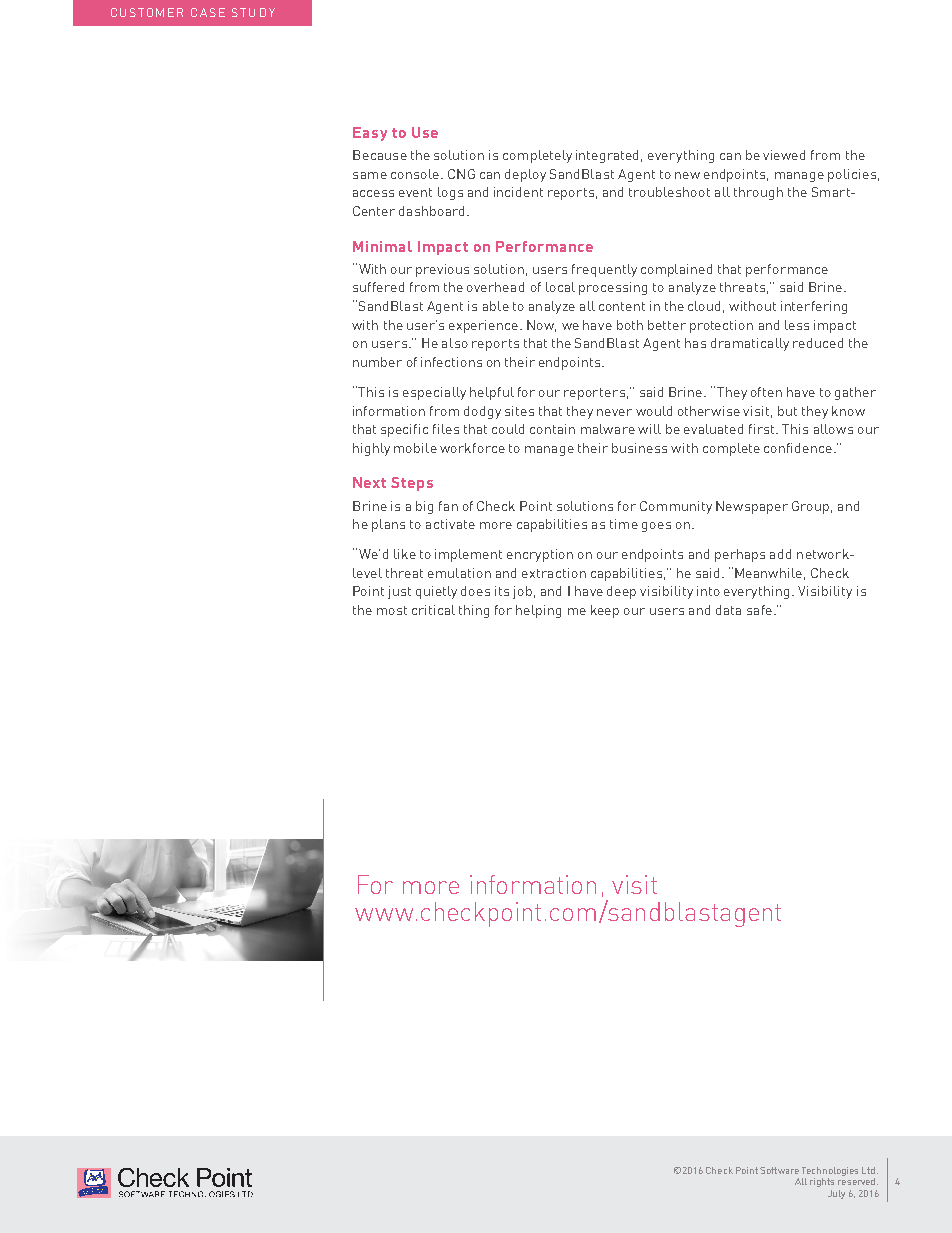 The image size is (952, 1233). Describe the element at coordinates (797, 325) in the document. I see `less` at that location.
